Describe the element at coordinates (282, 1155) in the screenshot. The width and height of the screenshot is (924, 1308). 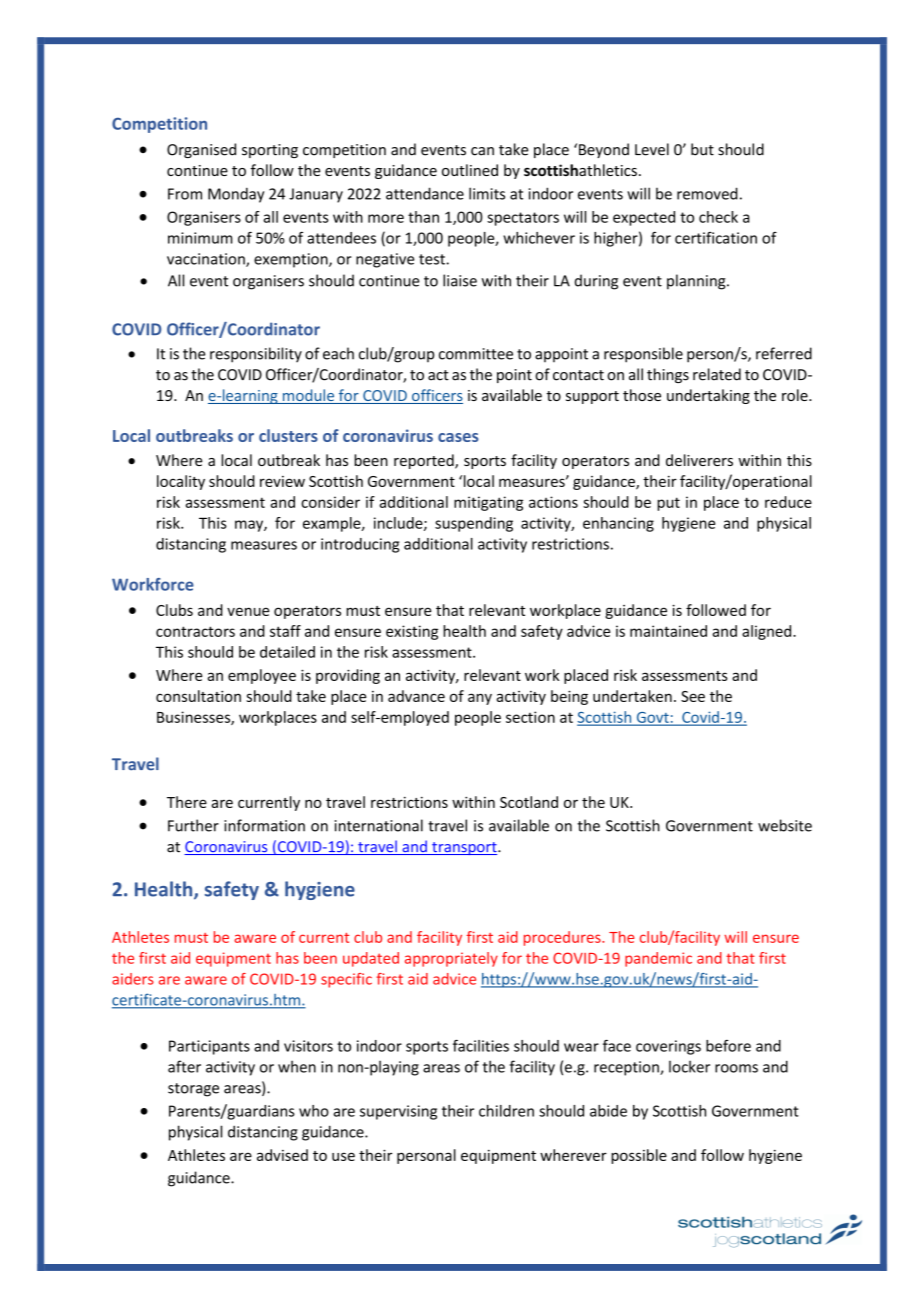
I see `advised` at that location.
